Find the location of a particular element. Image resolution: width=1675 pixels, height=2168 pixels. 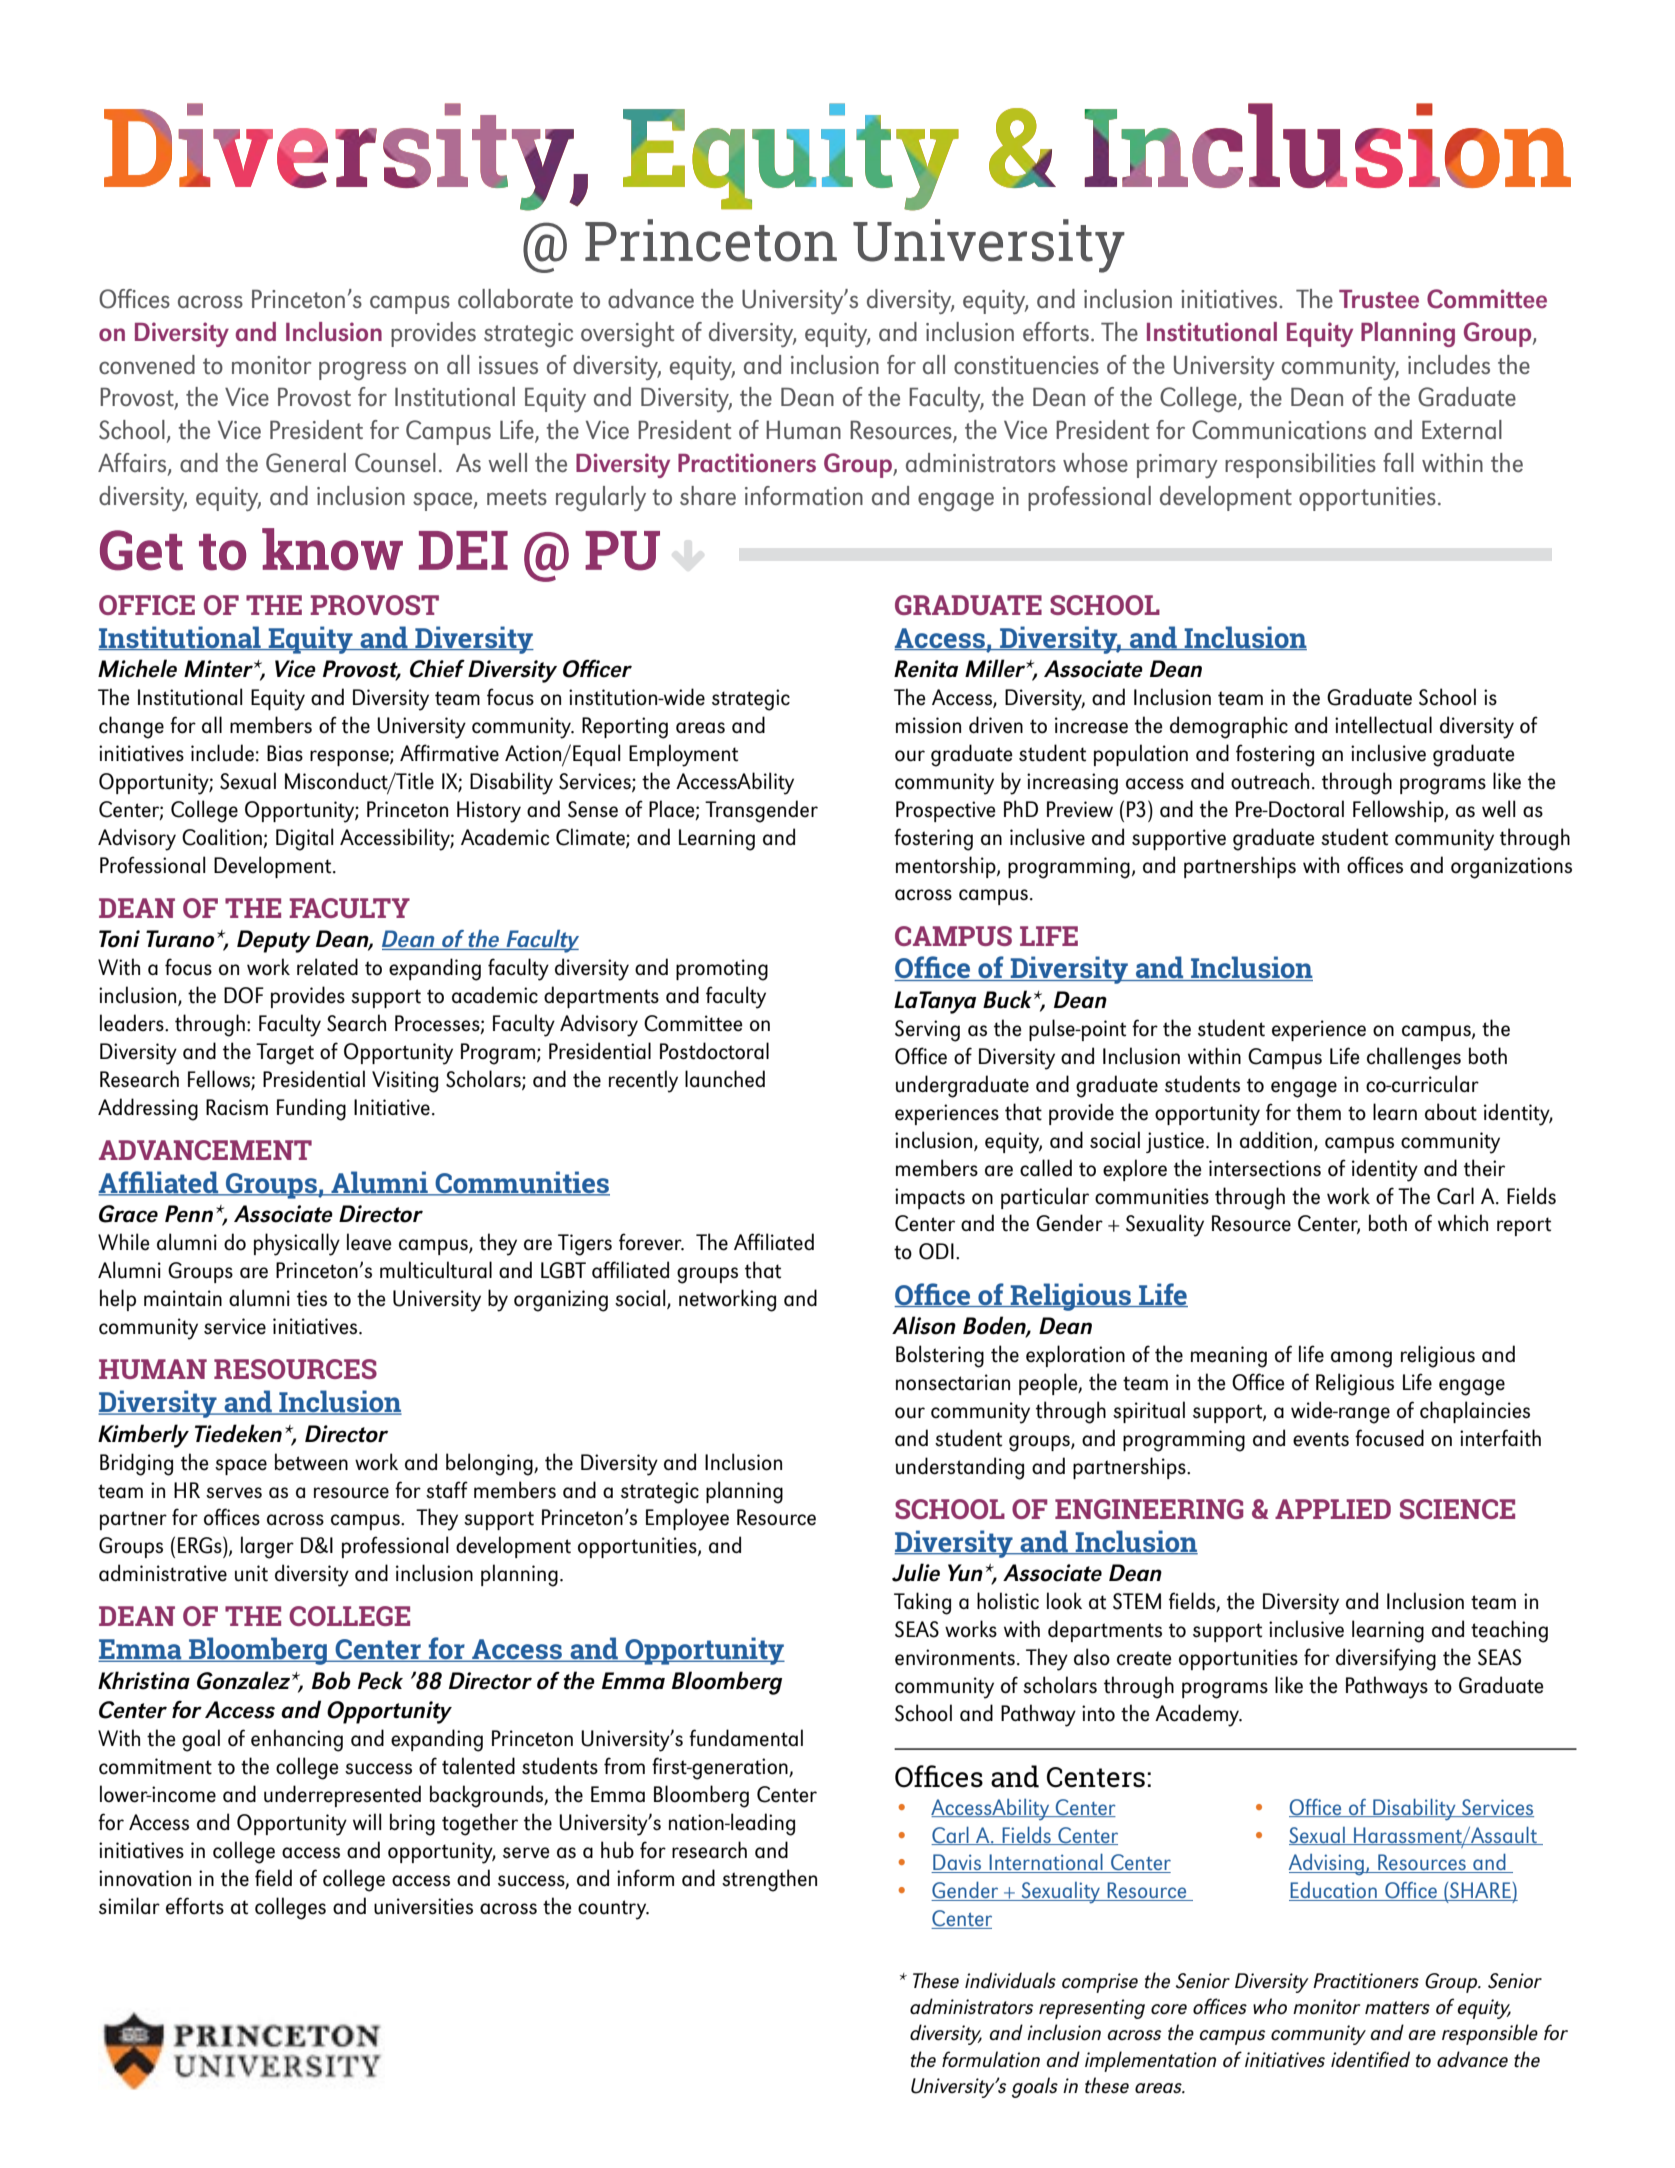

Alison is located at coordinates (924, 1325).
